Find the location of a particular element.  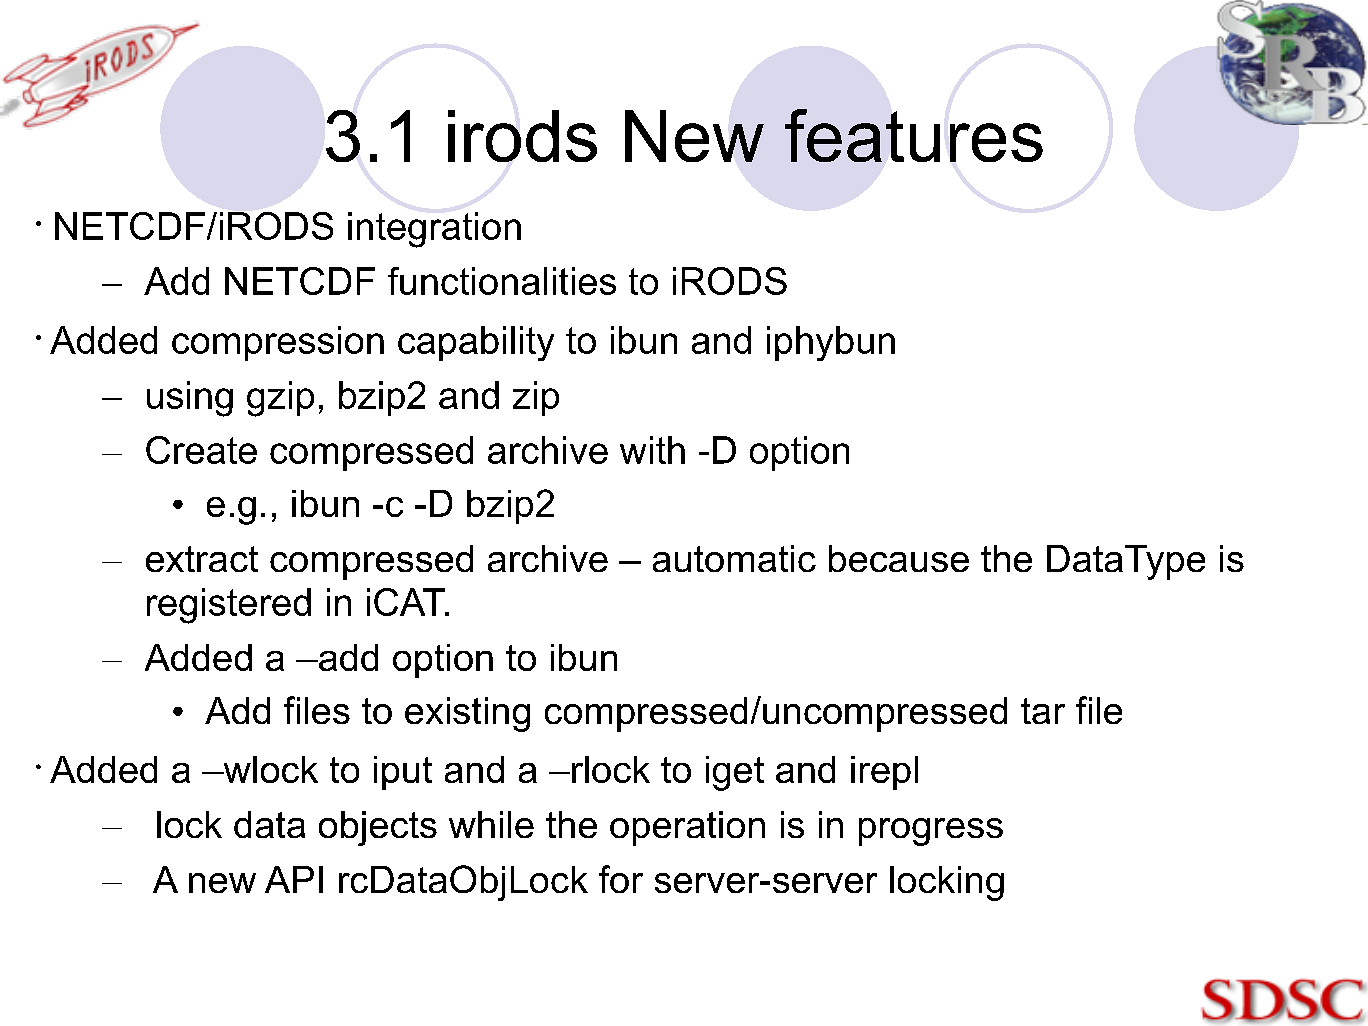

integration is located at coordinates (434, 230).
